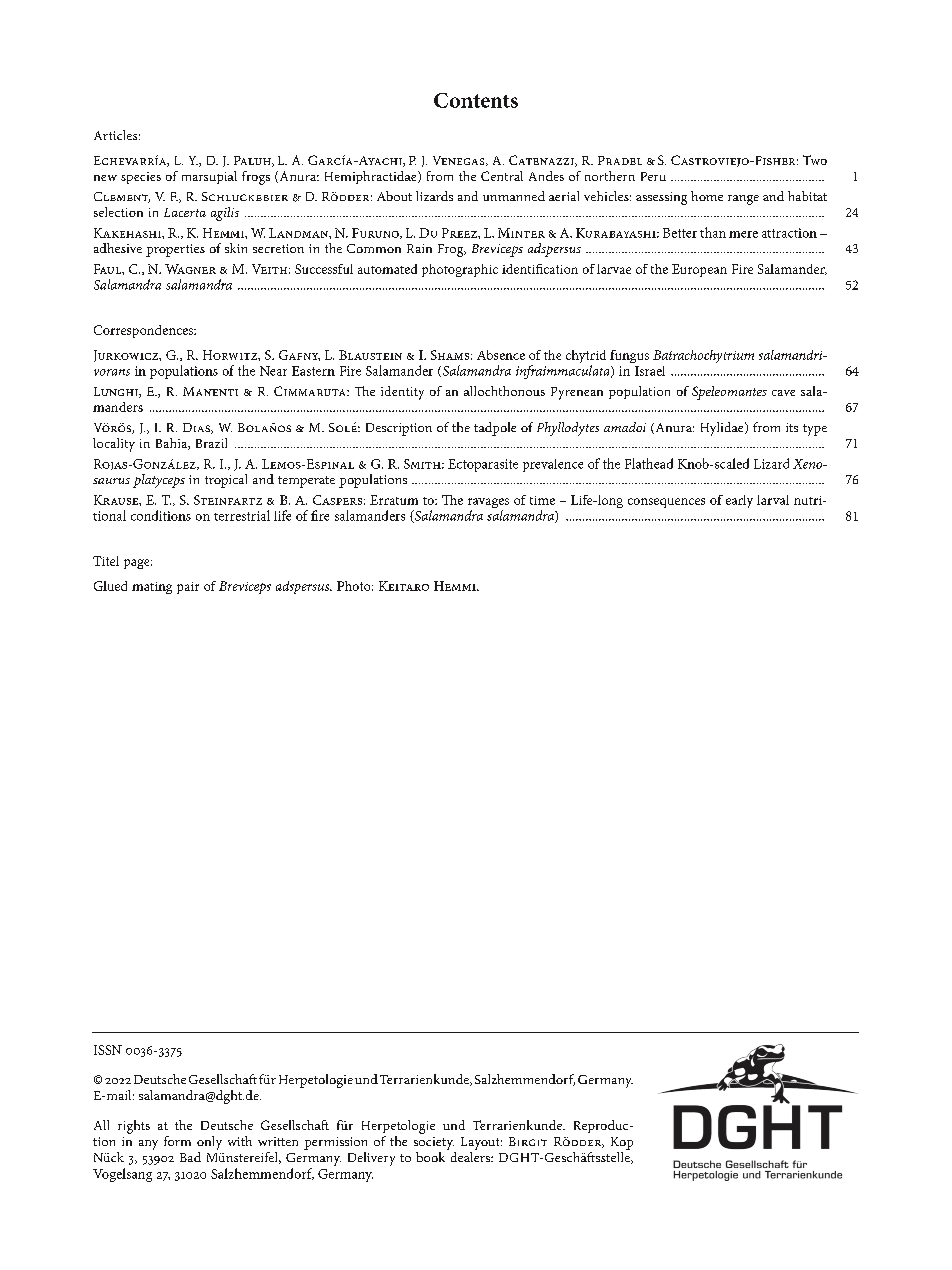  I want to click on dealers, so click(471, 1157).
